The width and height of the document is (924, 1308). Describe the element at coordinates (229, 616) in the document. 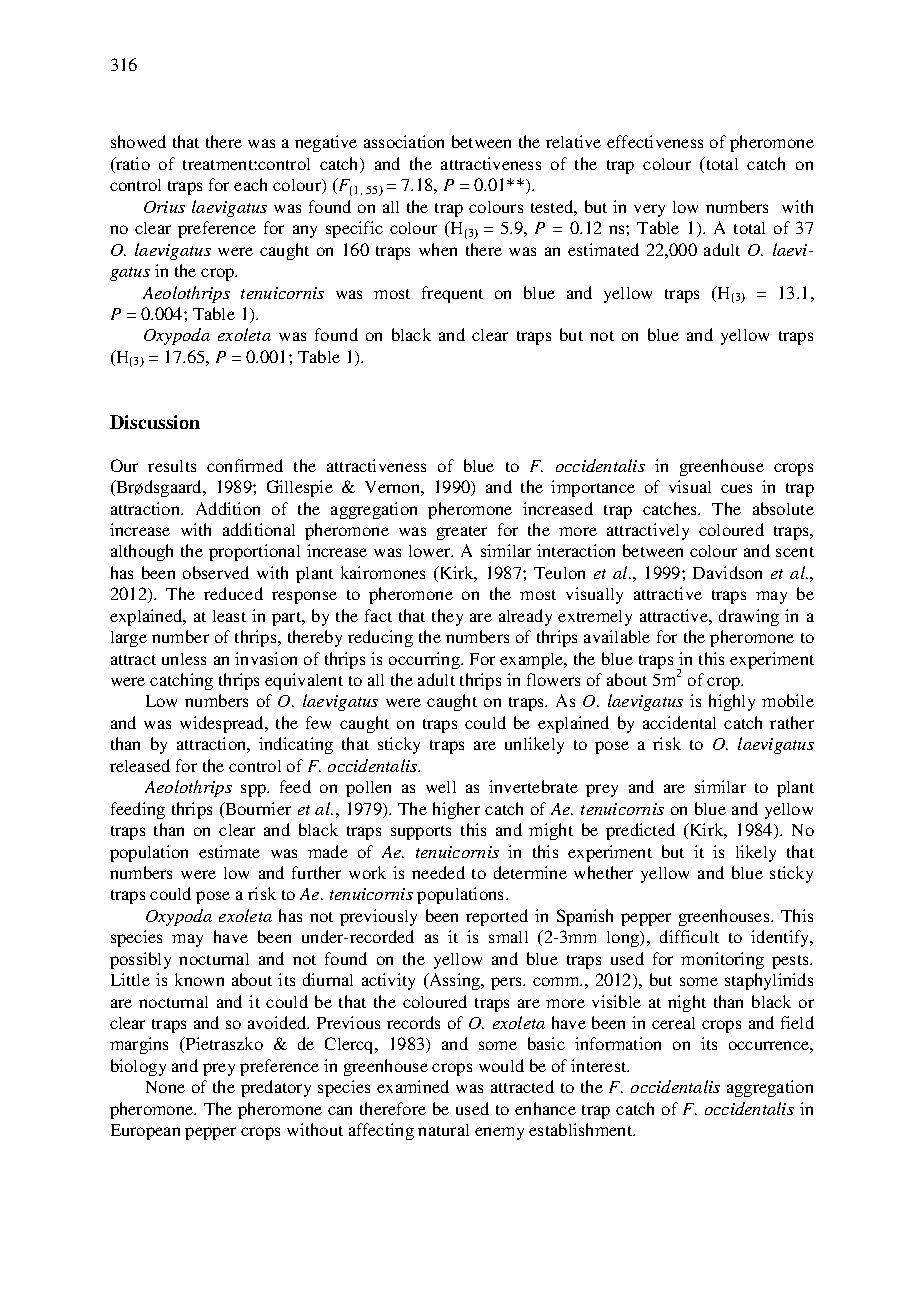

I see `least` at that location.
